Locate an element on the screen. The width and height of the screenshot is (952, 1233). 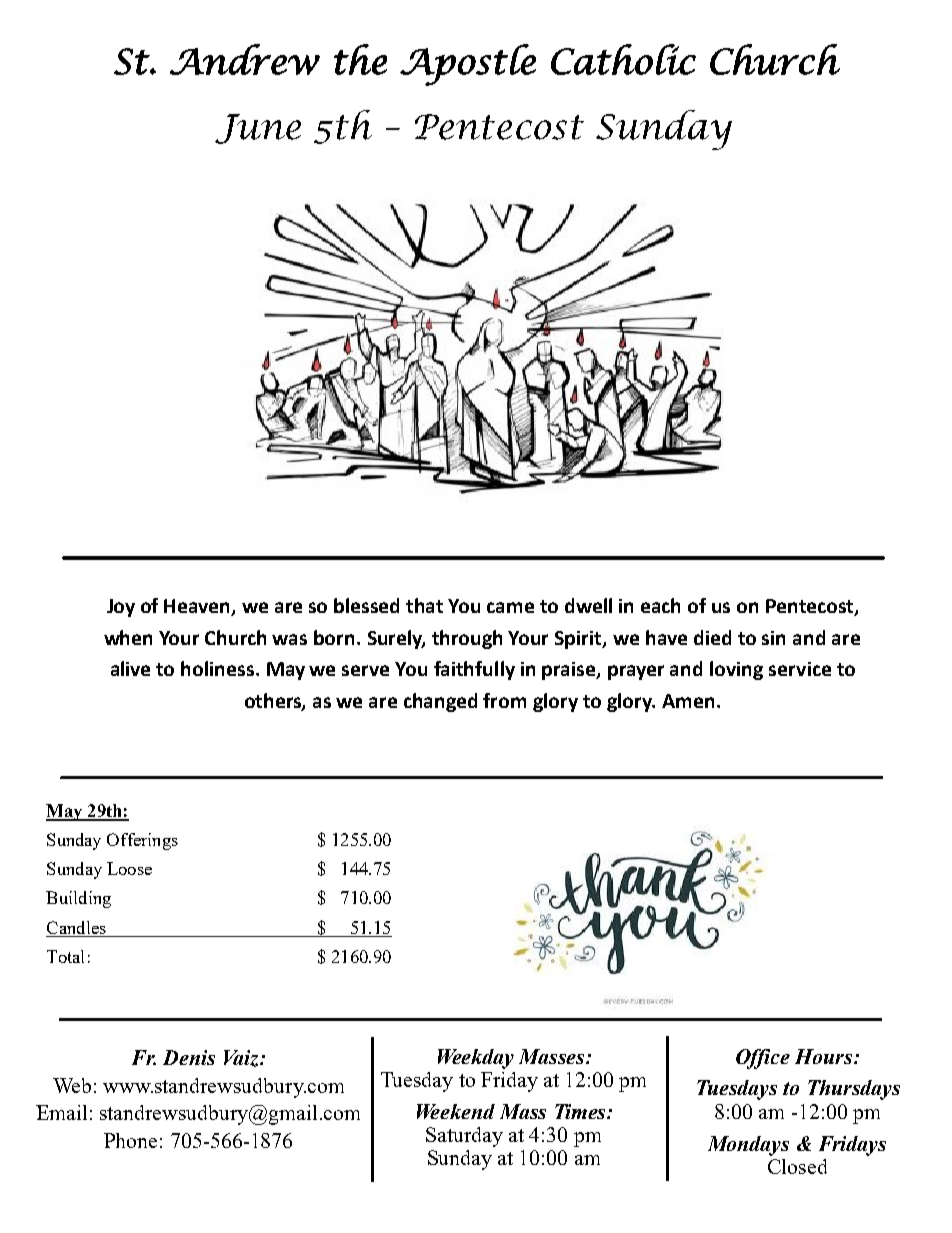
Mondays is located at coordinates (748, 1146).
